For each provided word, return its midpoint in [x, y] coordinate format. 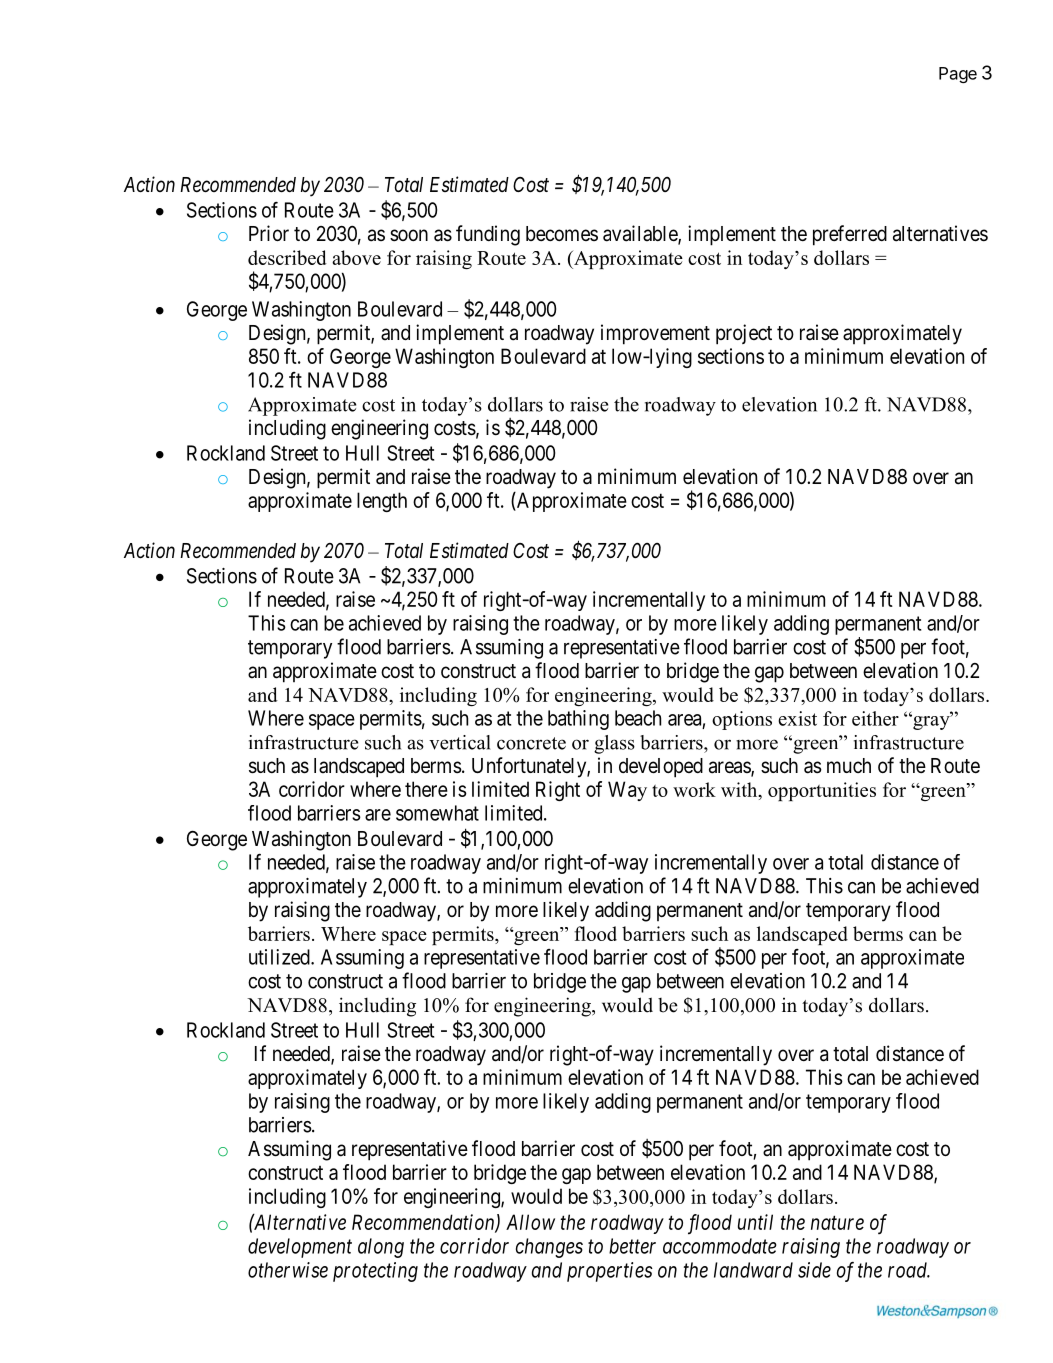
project [744, 334]
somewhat [437, 813]
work [694, 789]
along [381, 1248]
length [382, 502]
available [641, 234]
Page [958, 75]
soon [409, 235]
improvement [655, 334]
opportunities [822, 791]
